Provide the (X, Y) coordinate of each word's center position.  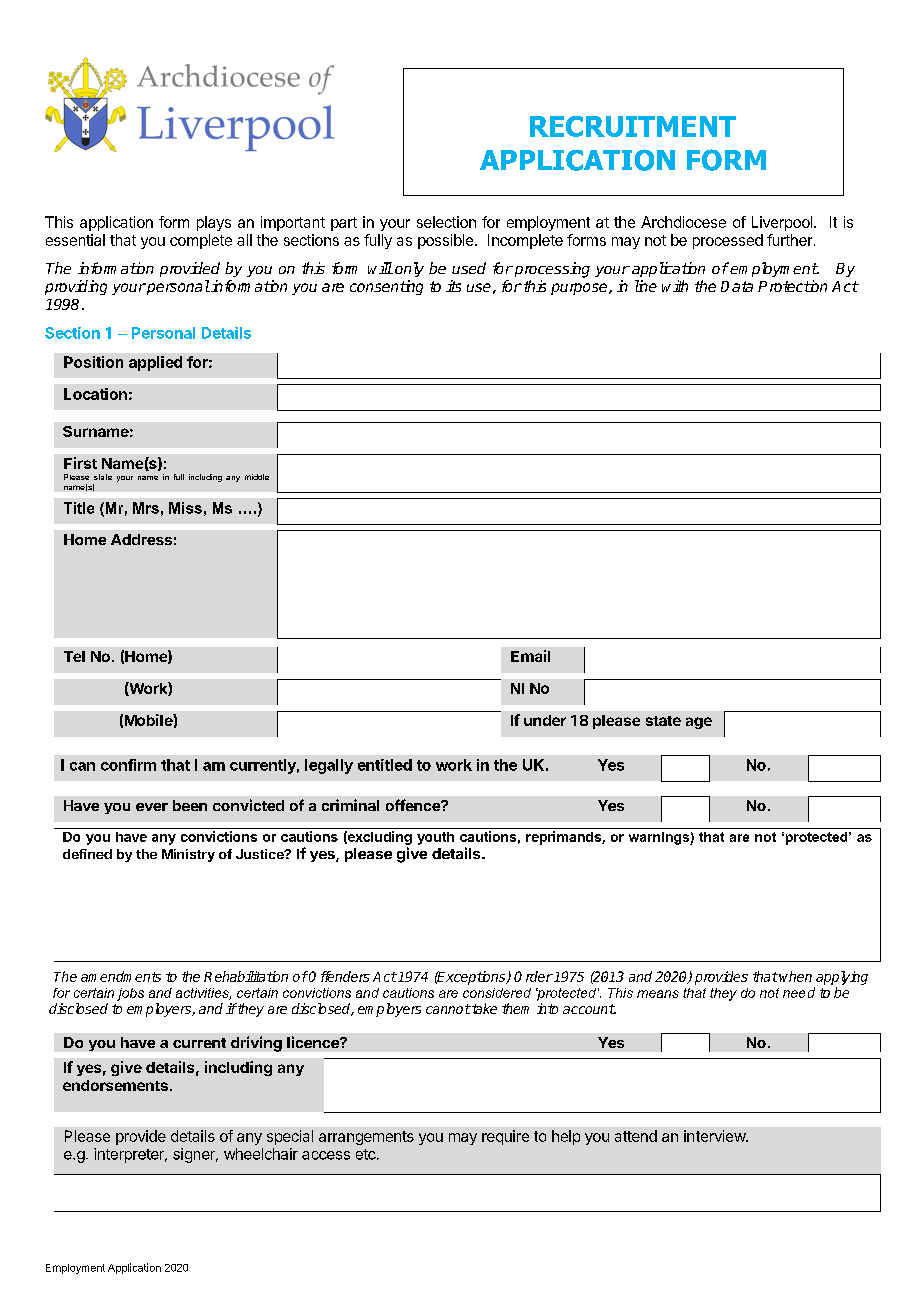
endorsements (115, 1085)
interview (715, 1136)
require (505, 1137)
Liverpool (783, 223)
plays (214, 223)
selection (446, 222)
